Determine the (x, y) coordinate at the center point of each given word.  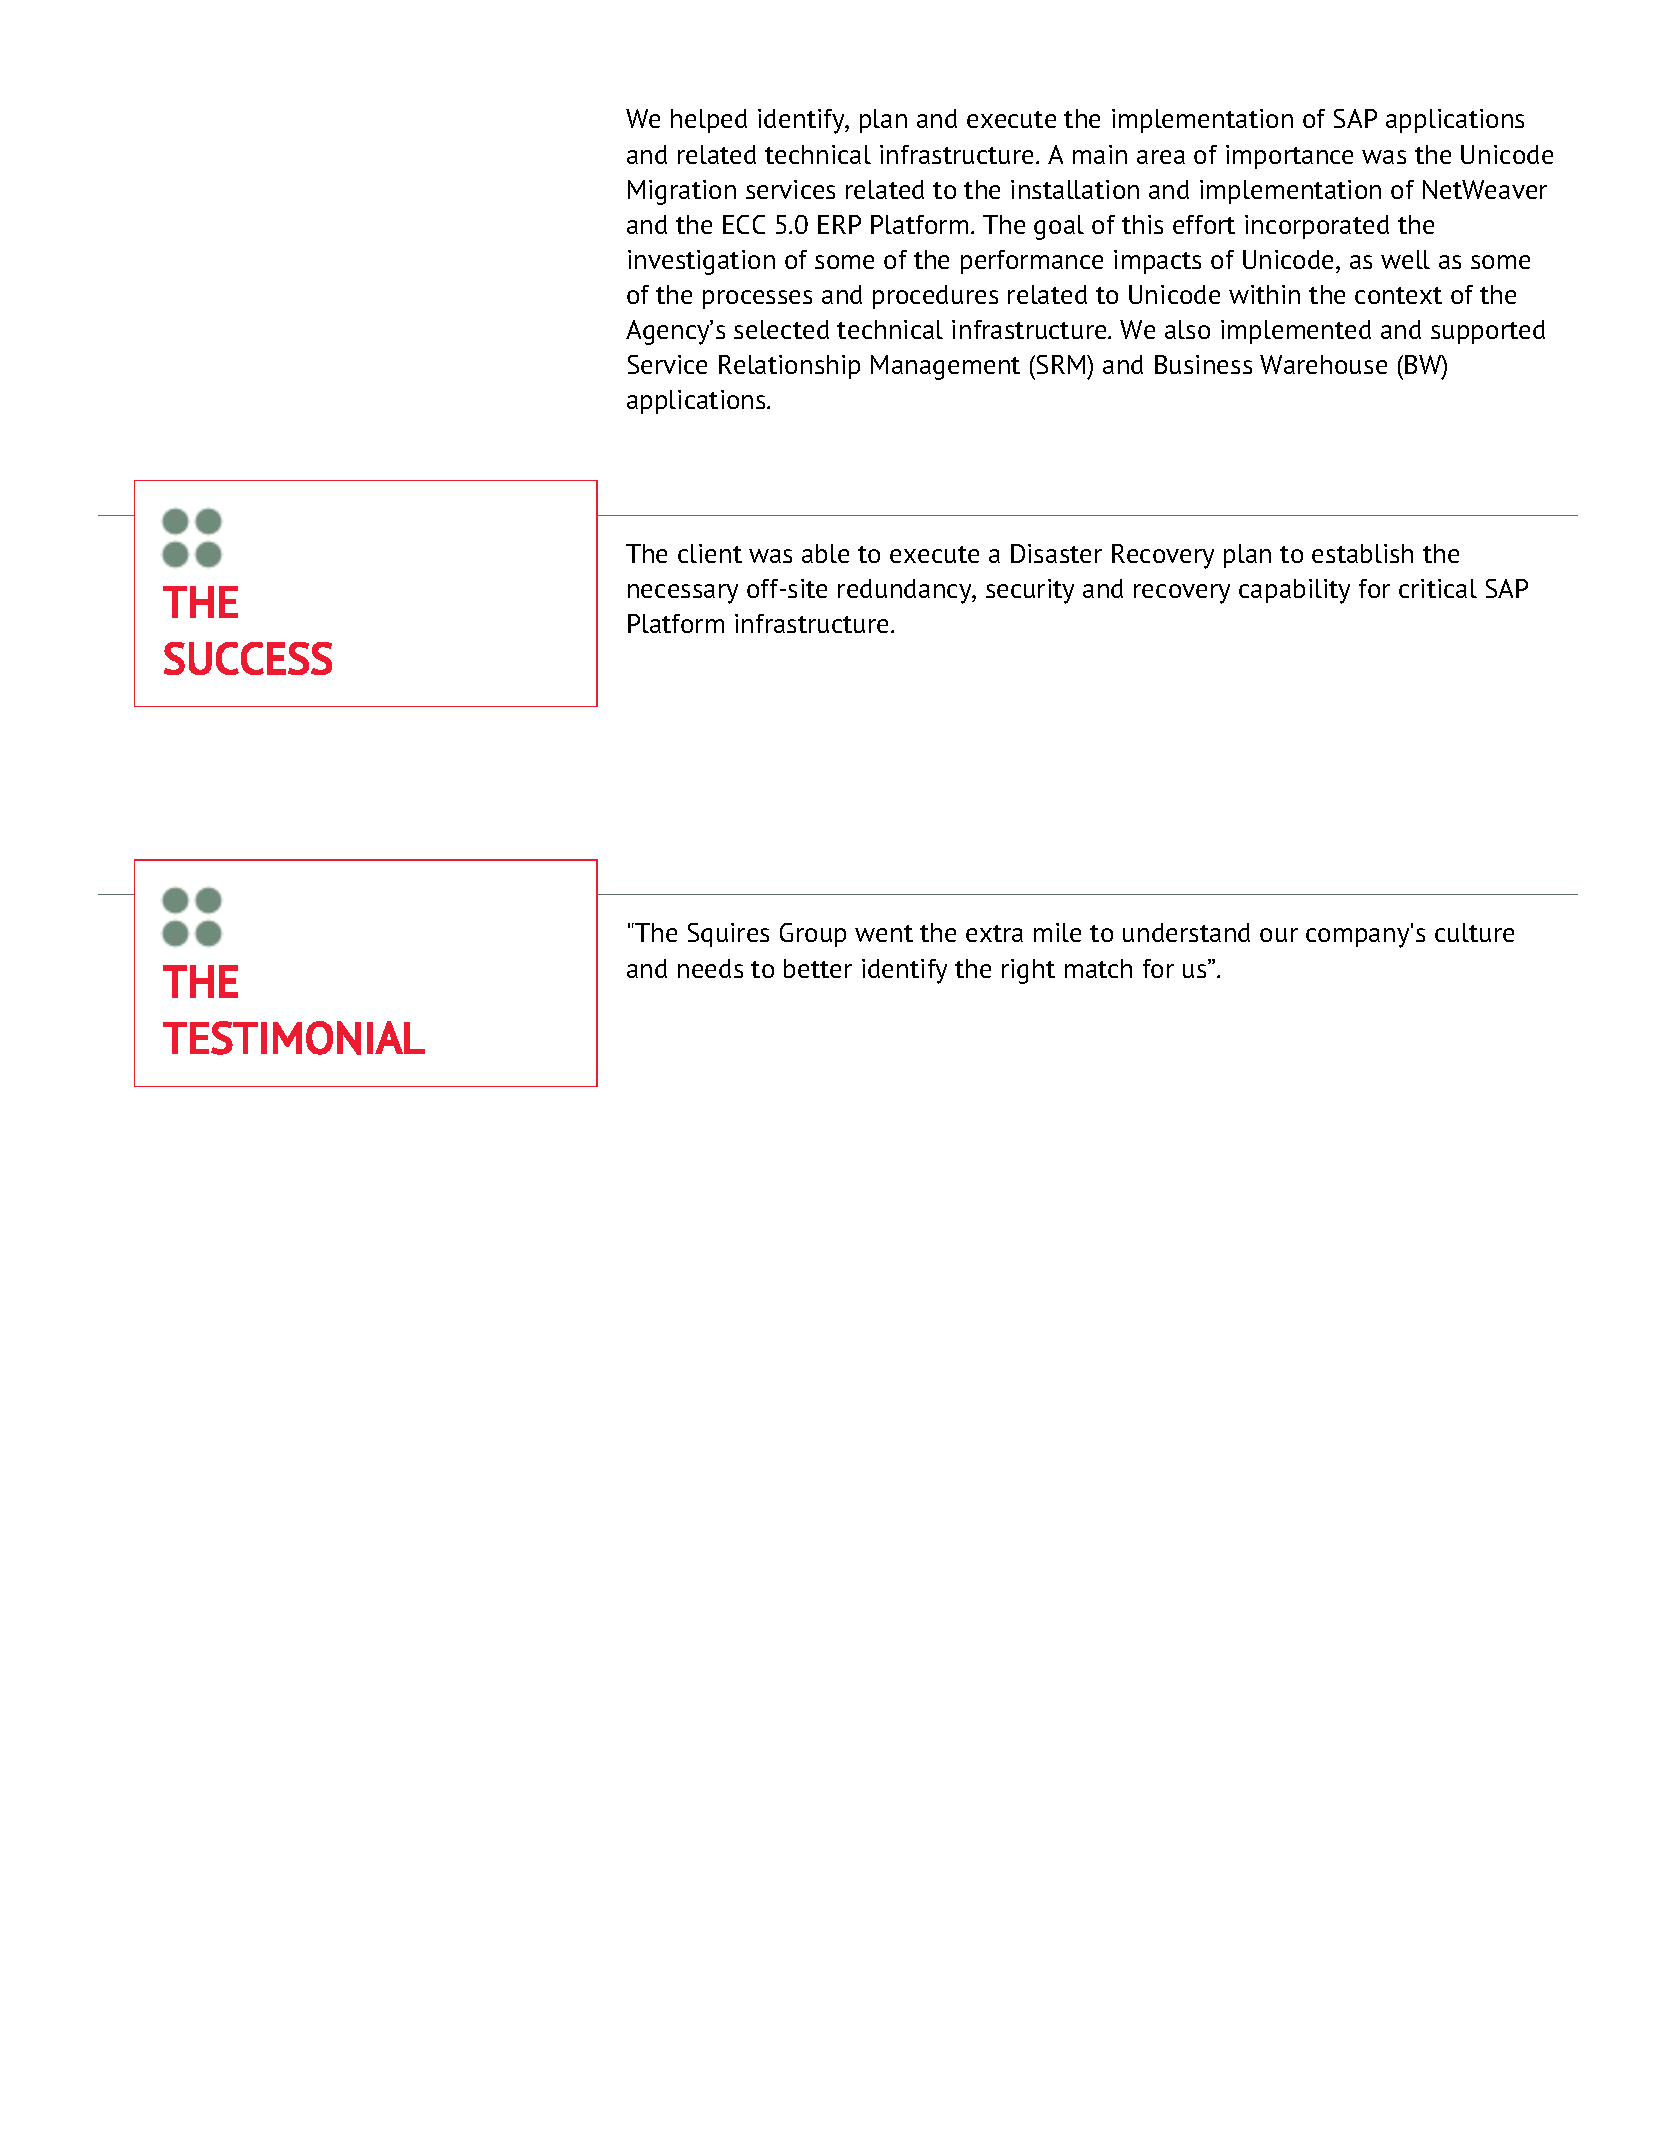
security (1030, 591)
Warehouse (1323, 364)
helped (709, 121)
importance (1289, 157)
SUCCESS (248, 658)
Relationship (789, 367)
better (818, 968)
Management (945, 367)
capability (1294, 591)
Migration (682, 192)
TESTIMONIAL (294, 1038)
